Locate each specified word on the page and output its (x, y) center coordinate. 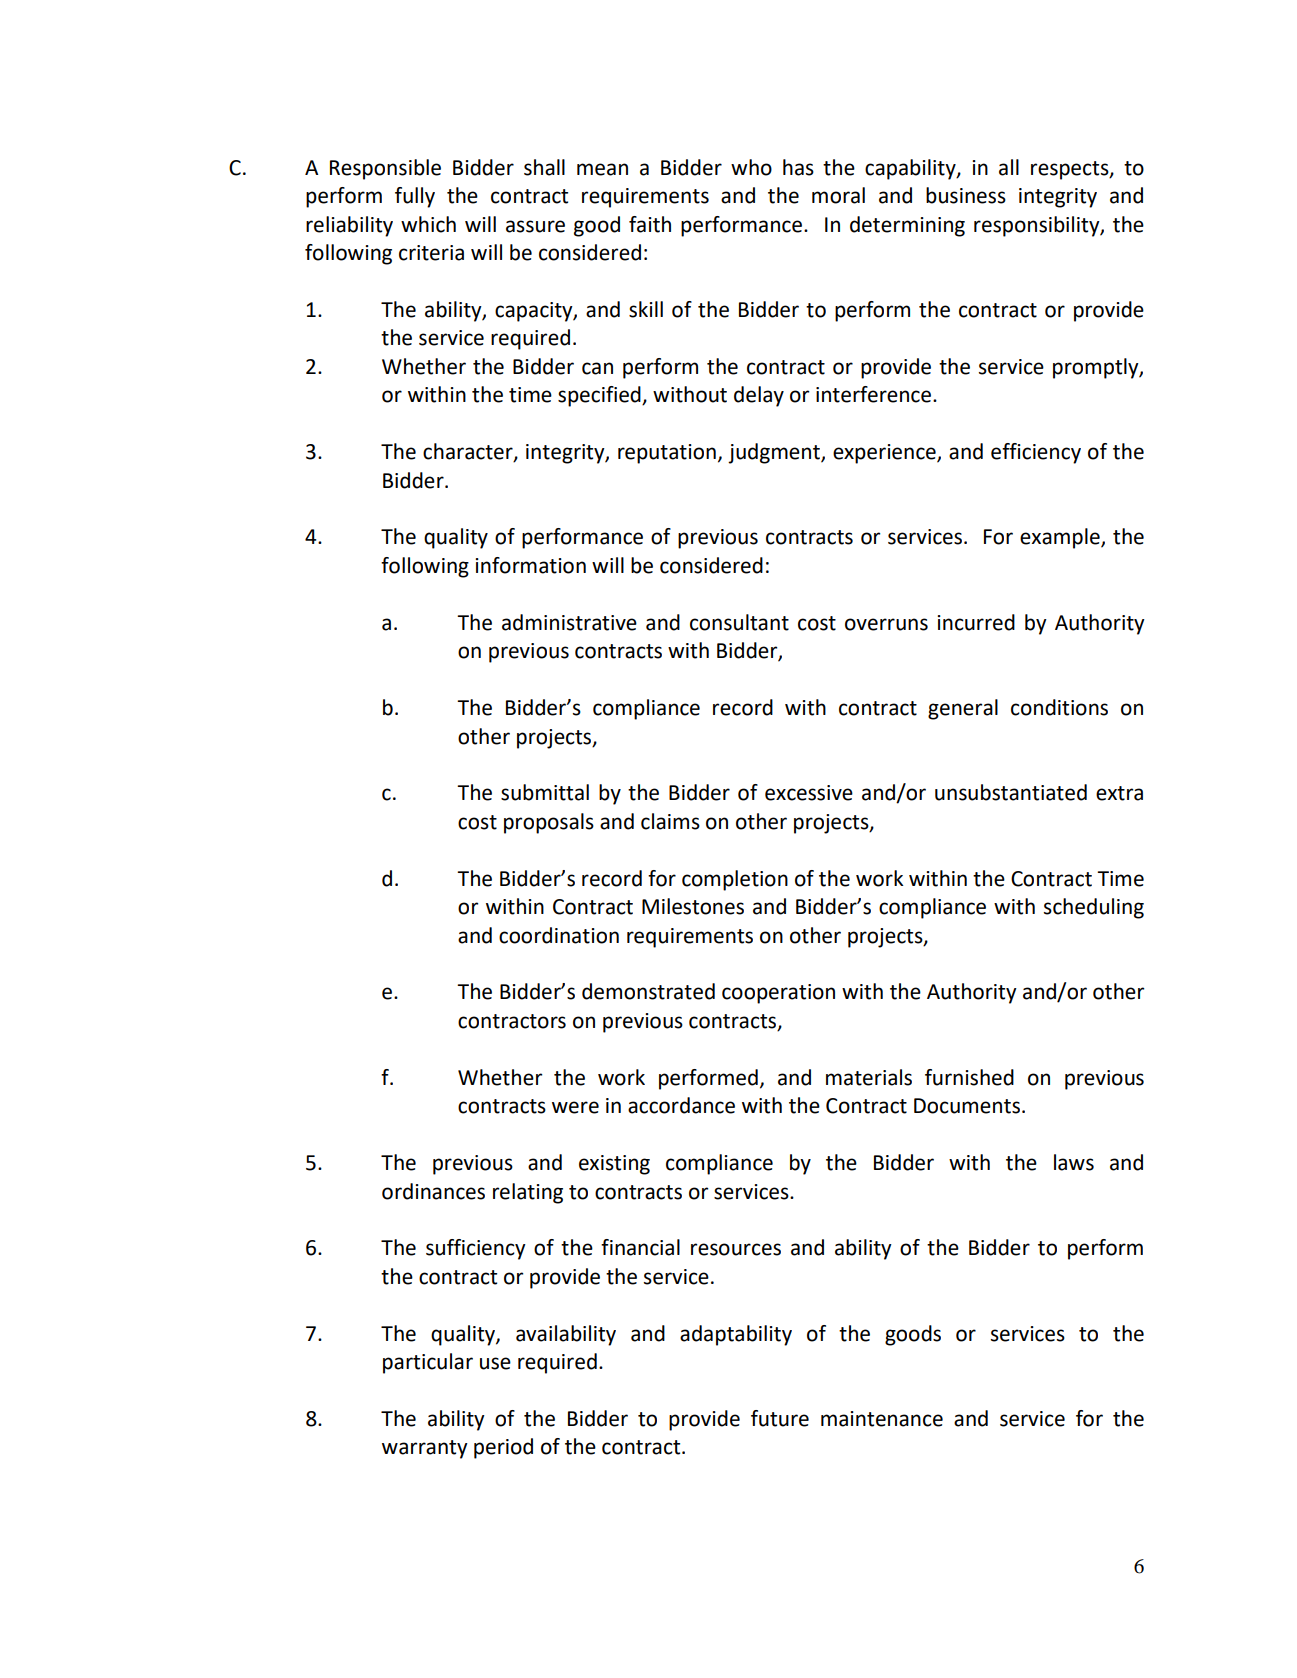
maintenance (882, 1419)
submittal (545, 792)
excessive (809, 793)
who (751, 167)
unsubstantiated (1011, 792)
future (780, 1418)
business (966, 195)
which (428, 224)
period (503, 1448)
